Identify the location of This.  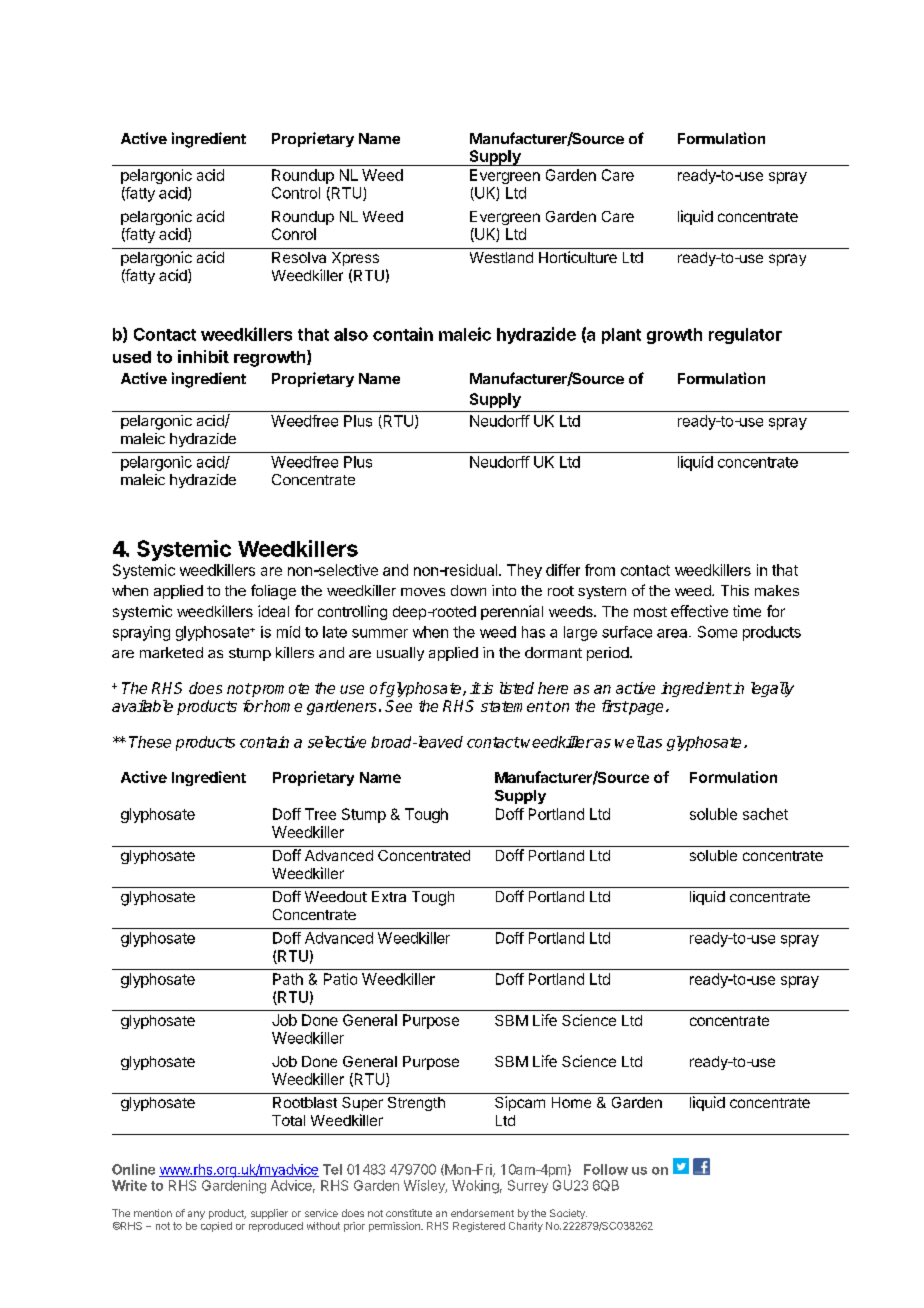
(735, 590).
